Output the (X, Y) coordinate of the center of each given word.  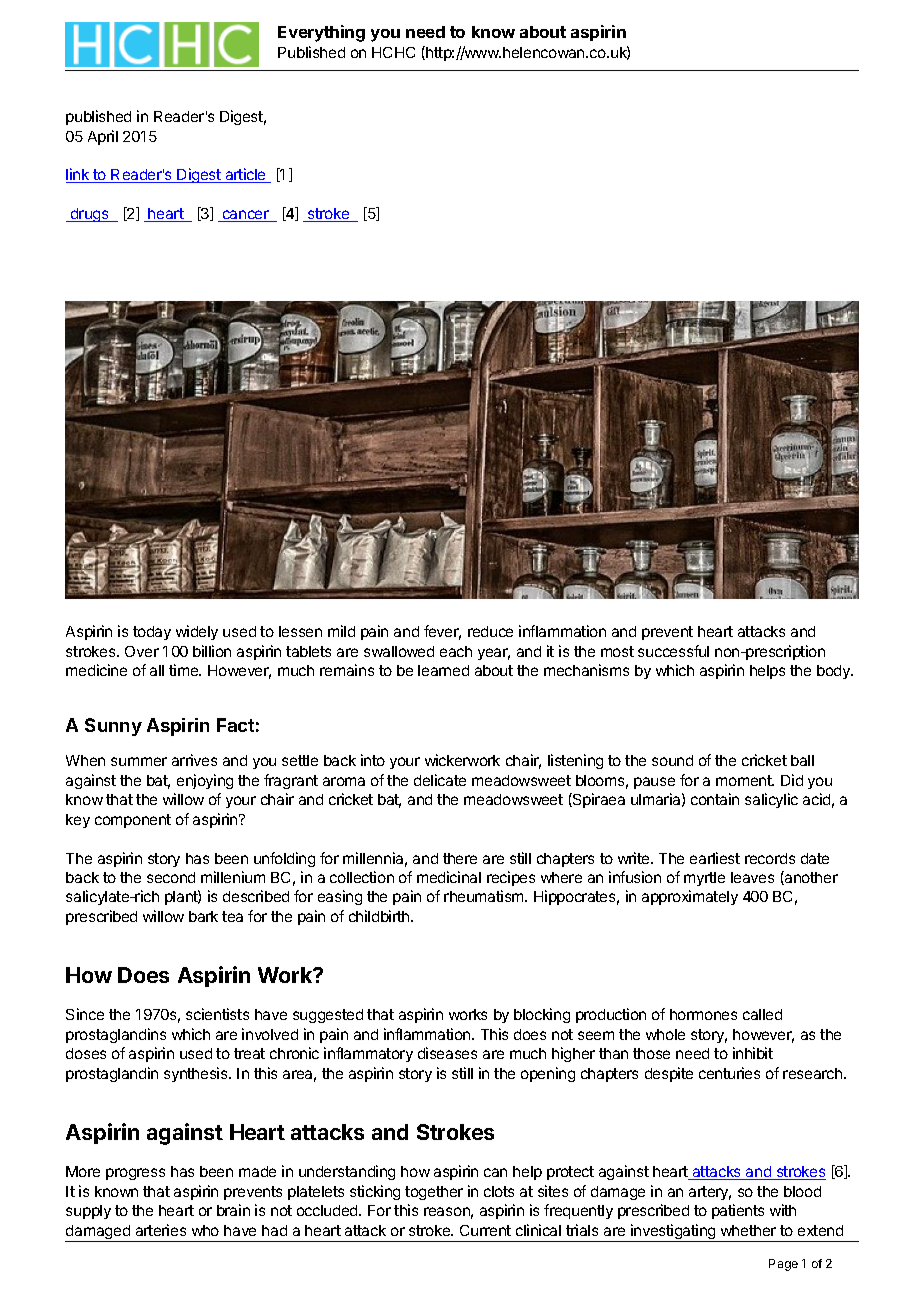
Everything (321, 33)
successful (673, 651)
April (103, 137)
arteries (161, 1230)
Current (485, 1230)
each (456, 651)
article (245, 175)
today (152, 633)
